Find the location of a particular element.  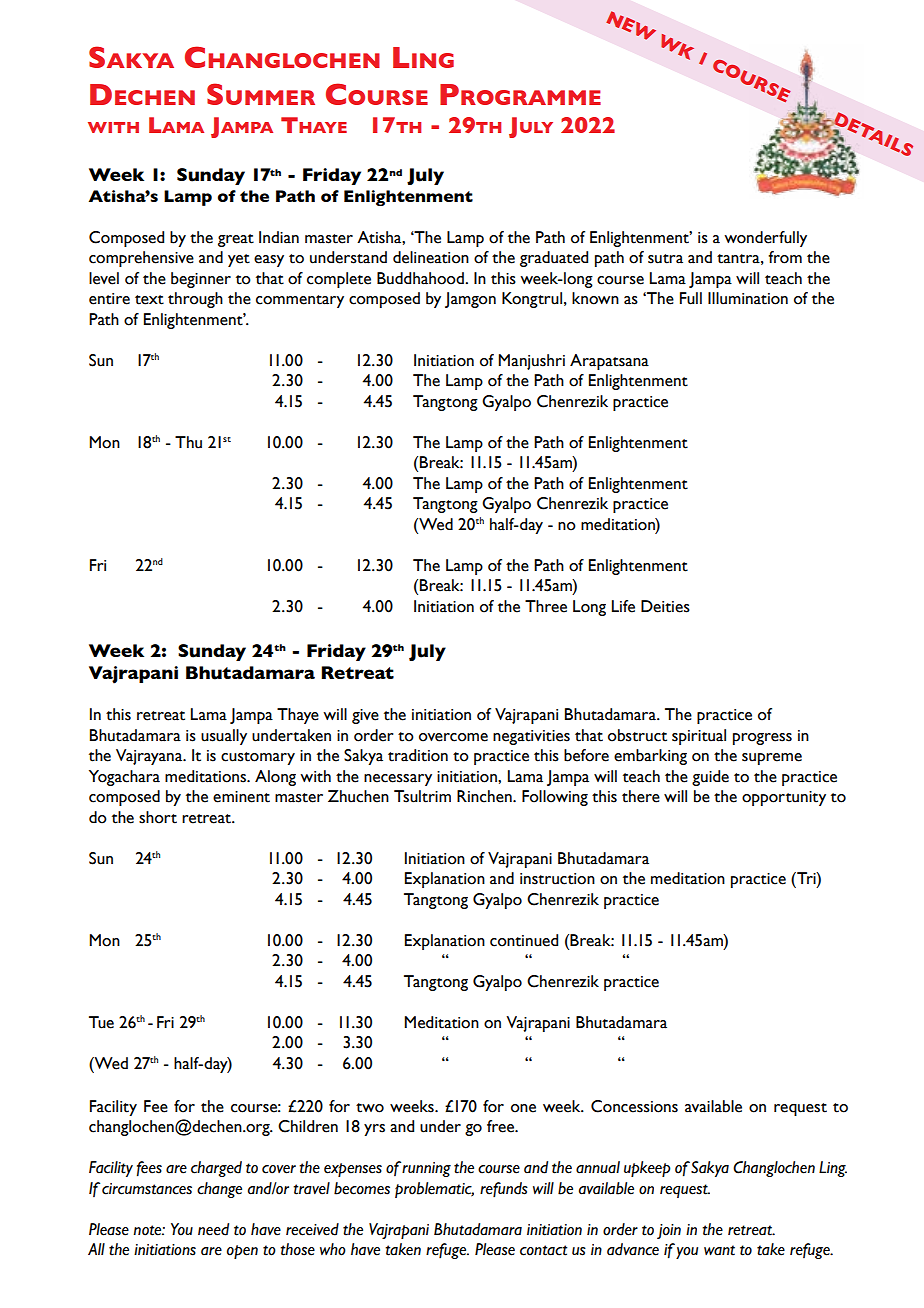

continued is located at coordinates (524, 940).
